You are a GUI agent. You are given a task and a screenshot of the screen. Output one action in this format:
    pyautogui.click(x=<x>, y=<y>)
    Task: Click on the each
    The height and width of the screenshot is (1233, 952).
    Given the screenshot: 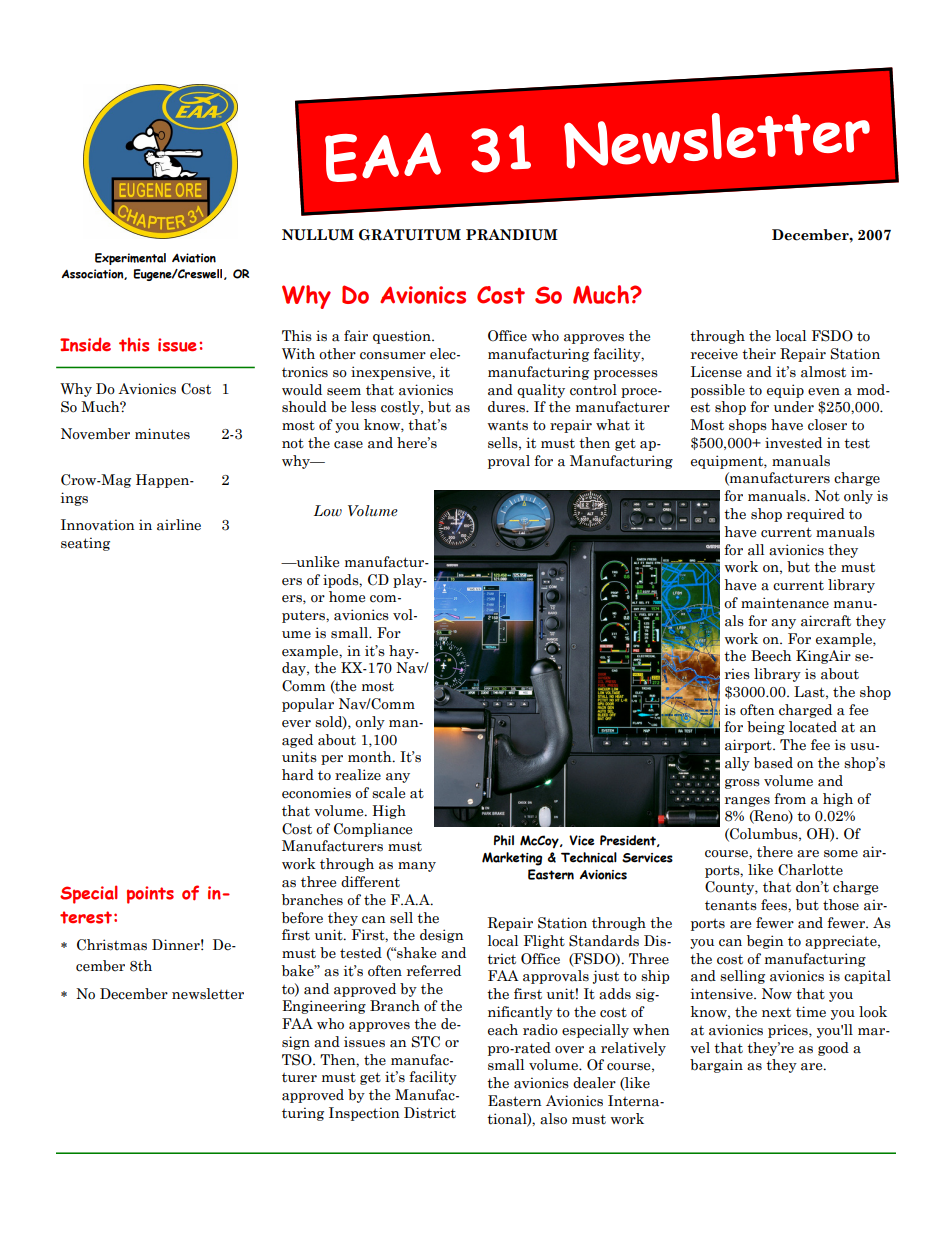 What is the action you would take?
    pyautogui.click(x=503, y=1030)
